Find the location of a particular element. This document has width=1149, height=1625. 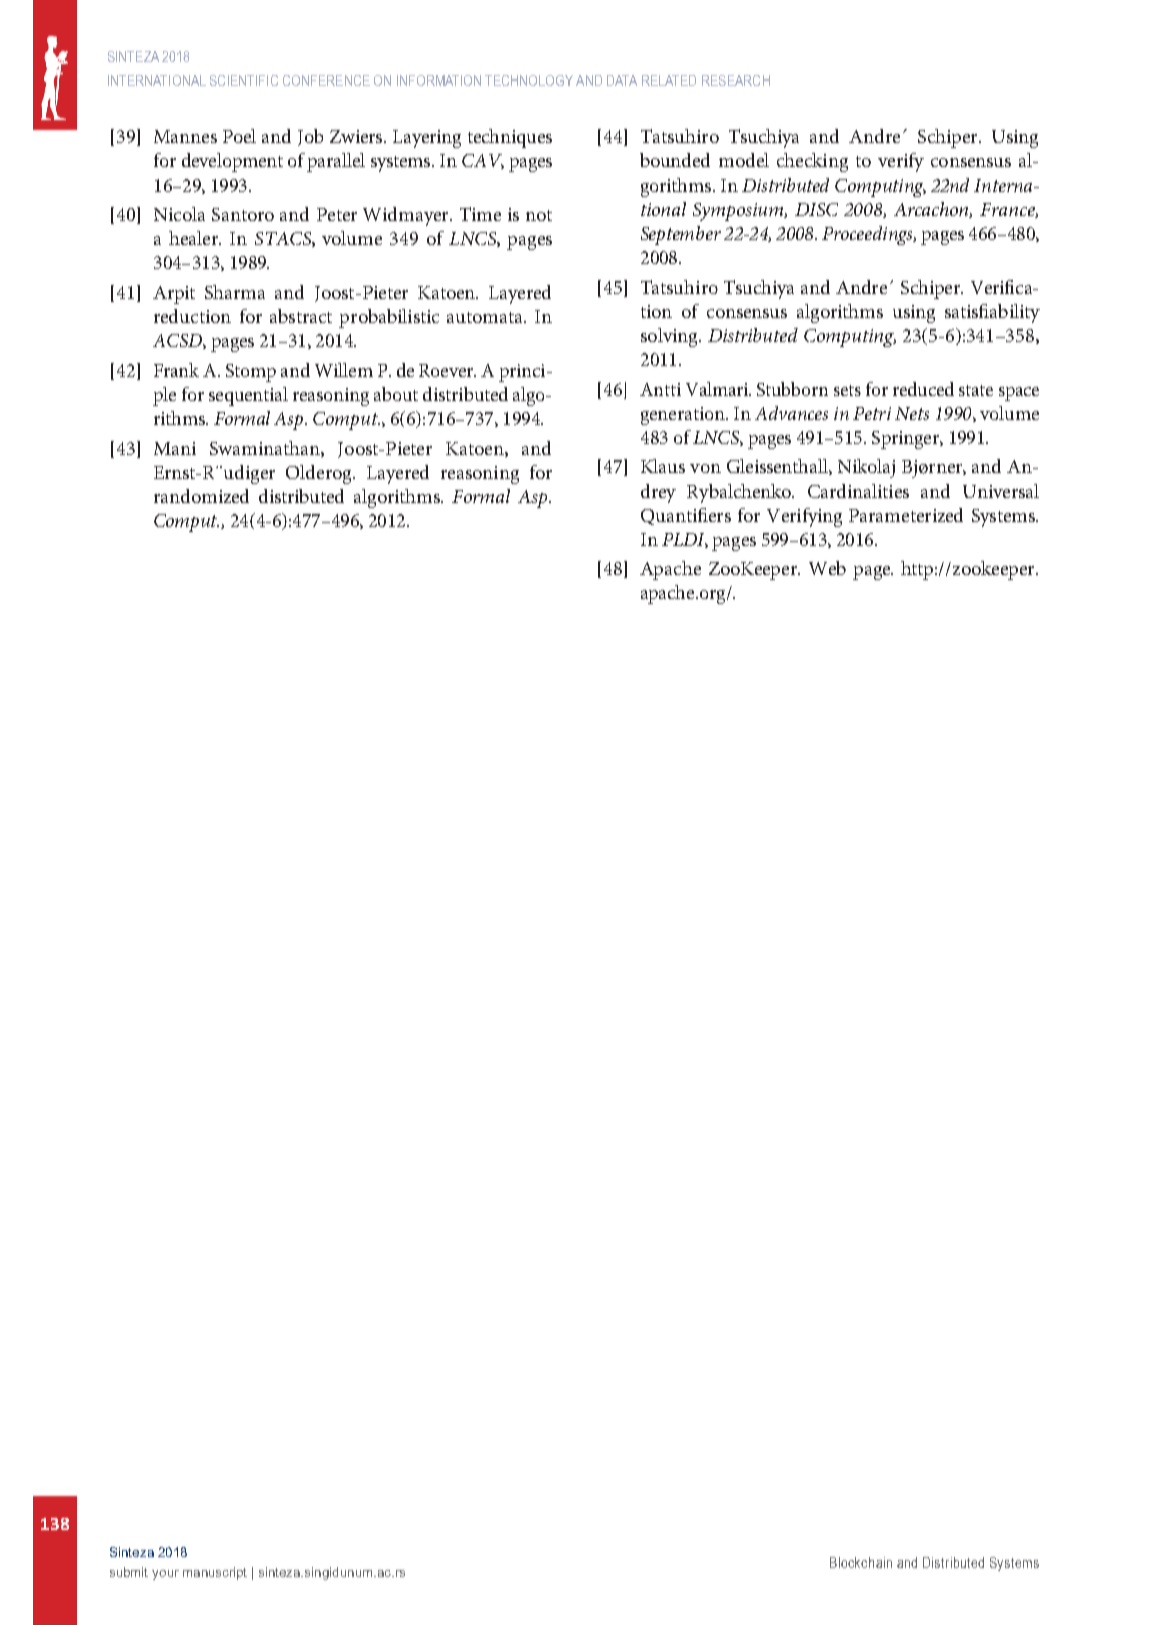

Quantifiers is located at coordinates (686, 516).
